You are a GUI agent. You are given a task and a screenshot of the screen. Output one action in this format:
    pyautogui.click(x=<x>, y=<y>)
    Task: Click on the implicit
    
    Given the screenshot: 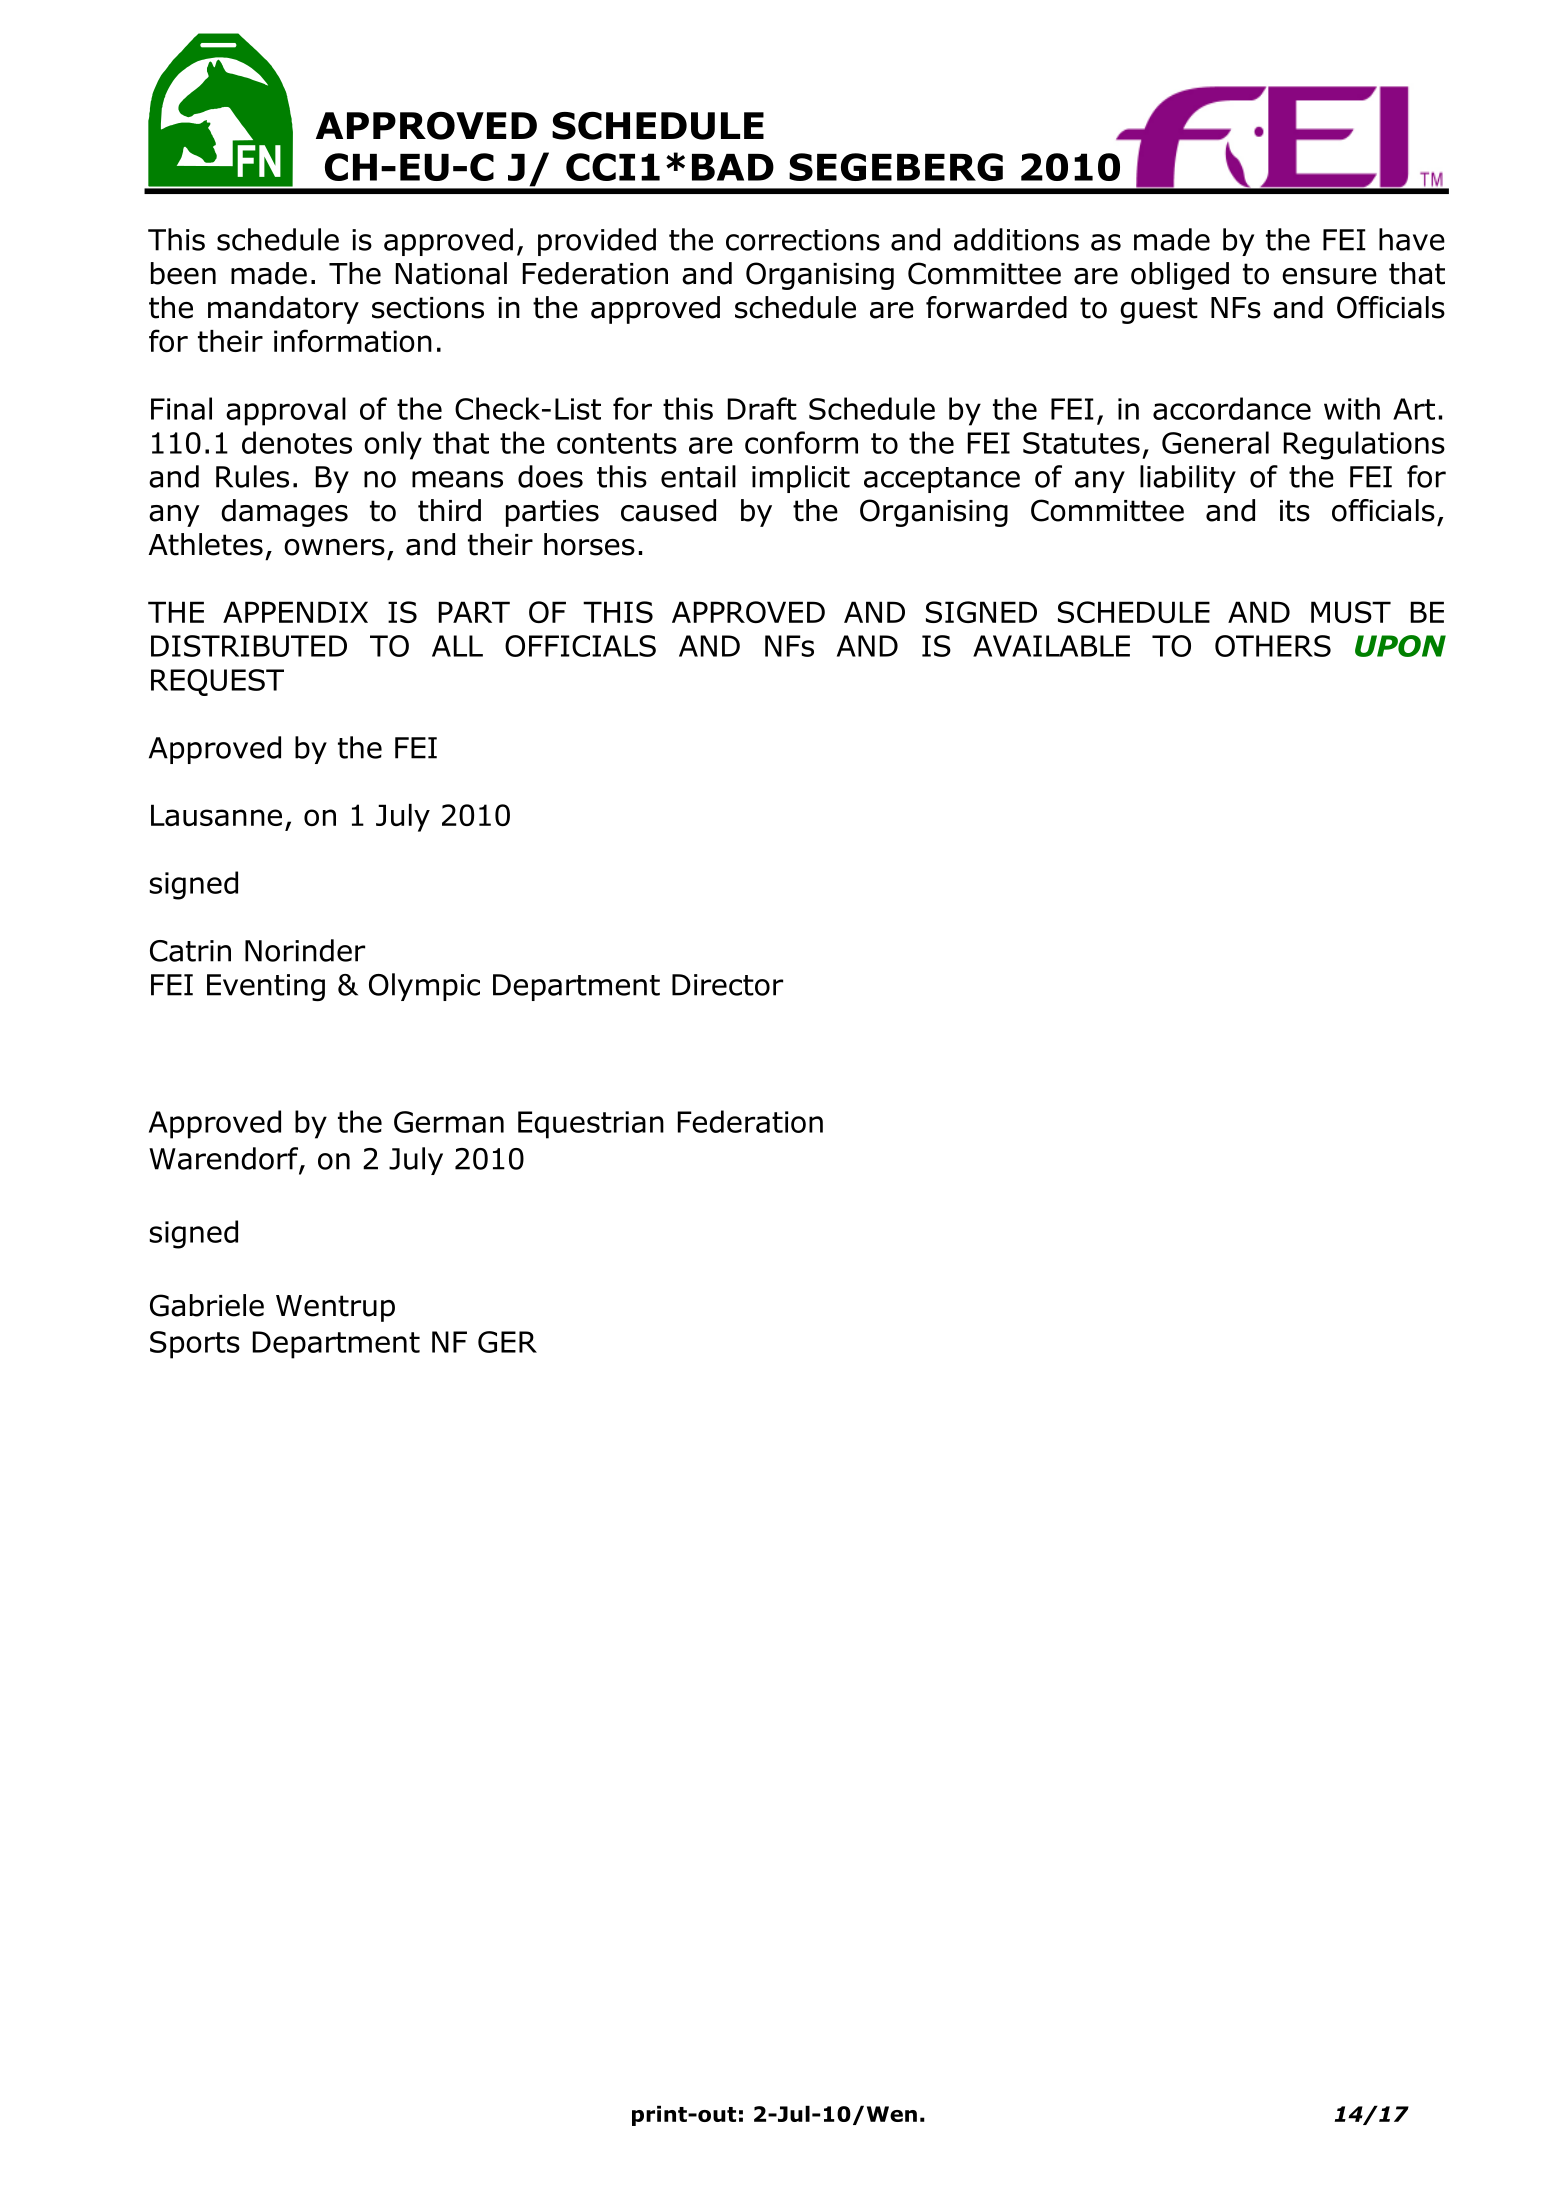 What is the action you would take?
    pyautogui.click(x=801, y=479)
